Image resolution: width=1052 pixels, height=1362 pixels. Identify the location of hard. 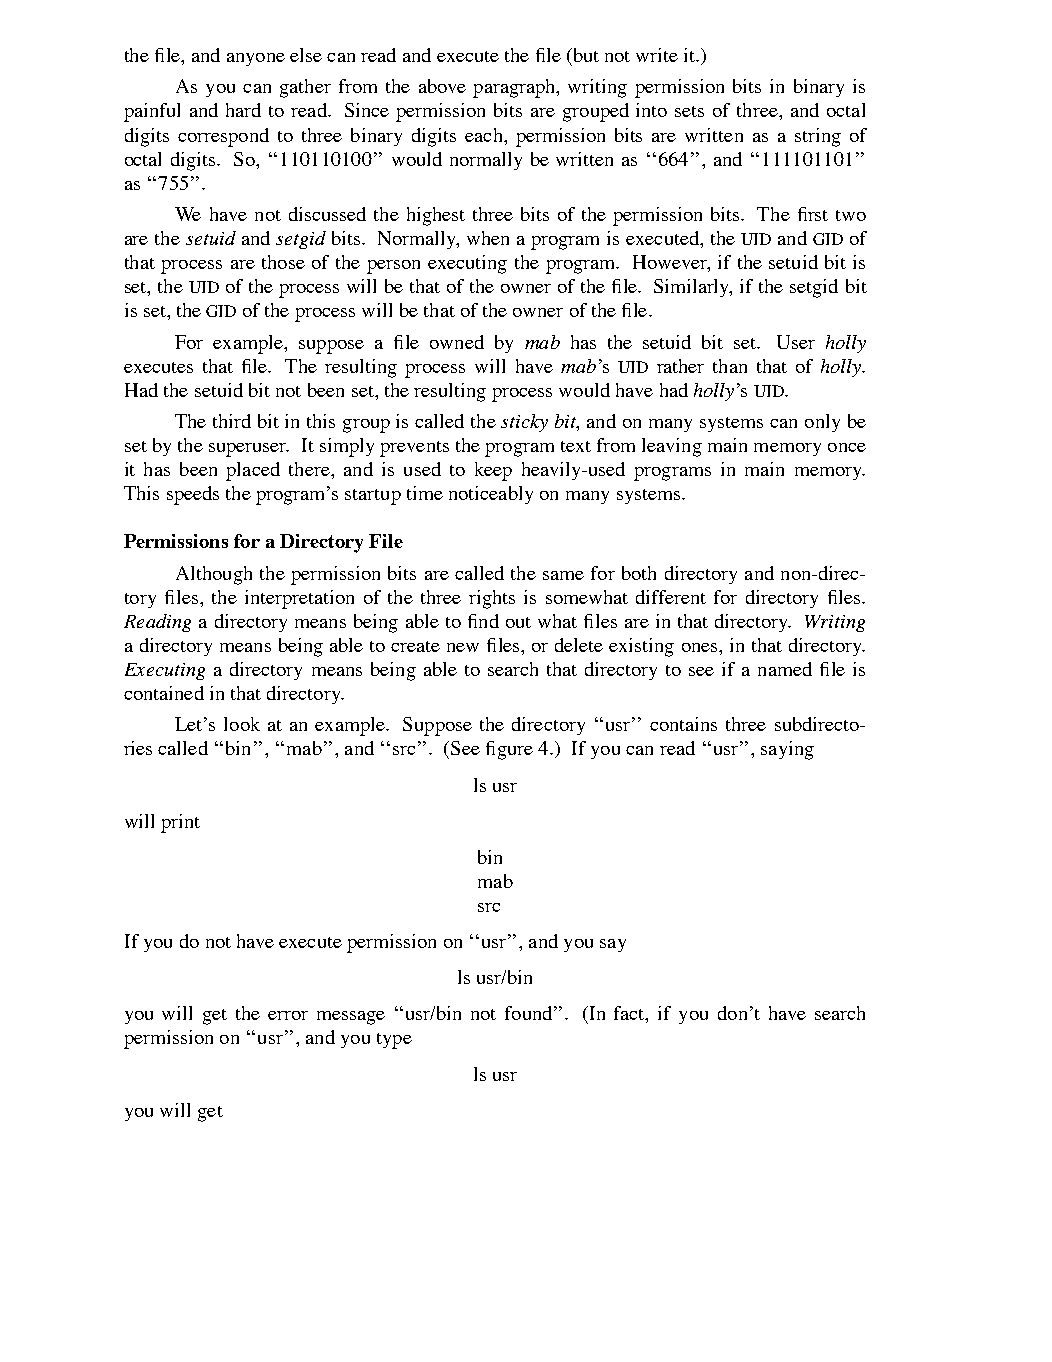
(243, 110).
